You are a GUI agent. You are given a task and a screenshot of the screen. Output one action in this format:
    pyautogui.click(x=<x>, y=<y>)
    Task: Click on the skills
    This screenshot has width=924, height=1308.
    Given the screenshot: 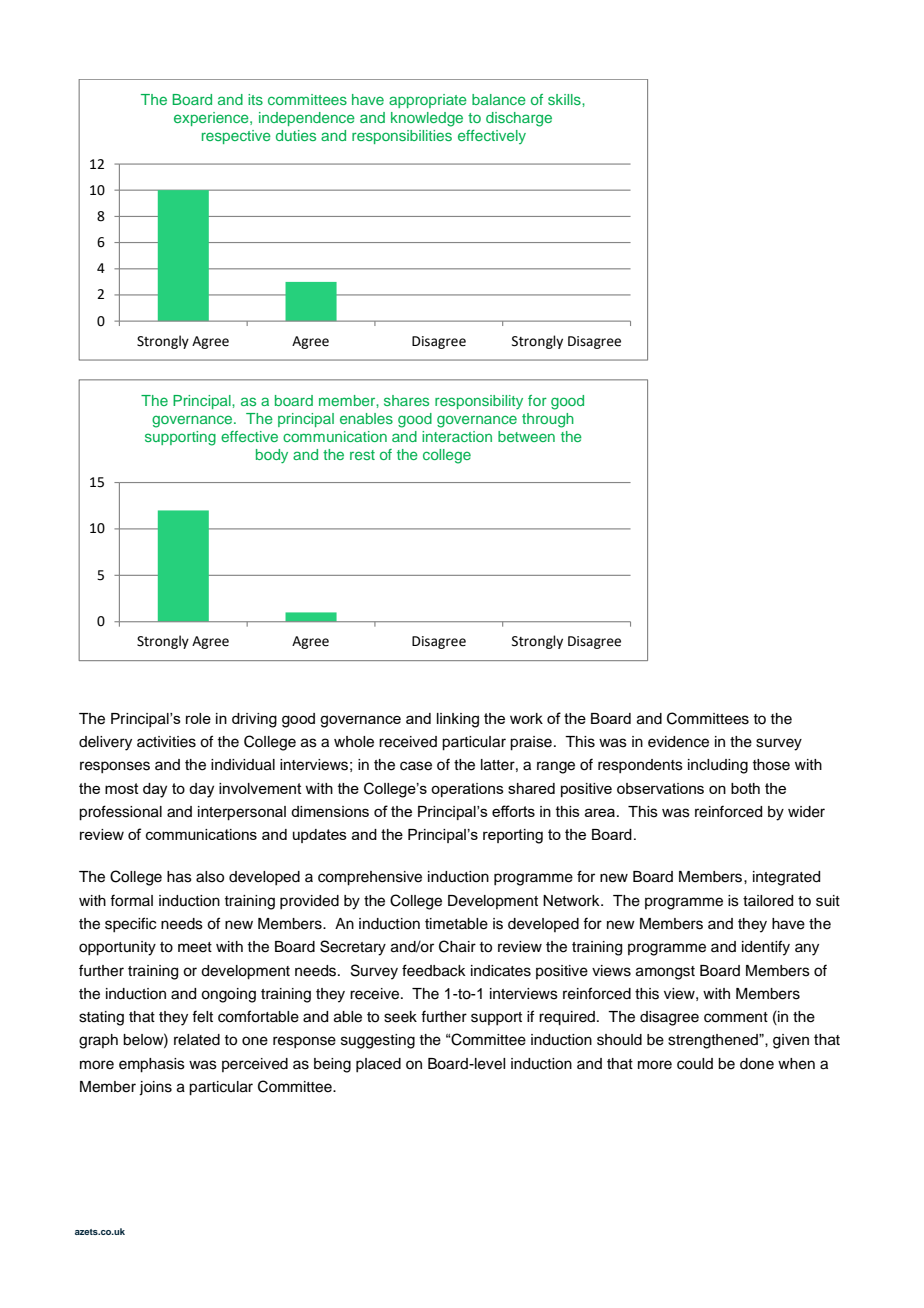 What is the action you would take?
    pyautogui.click(x=565, y=99)
